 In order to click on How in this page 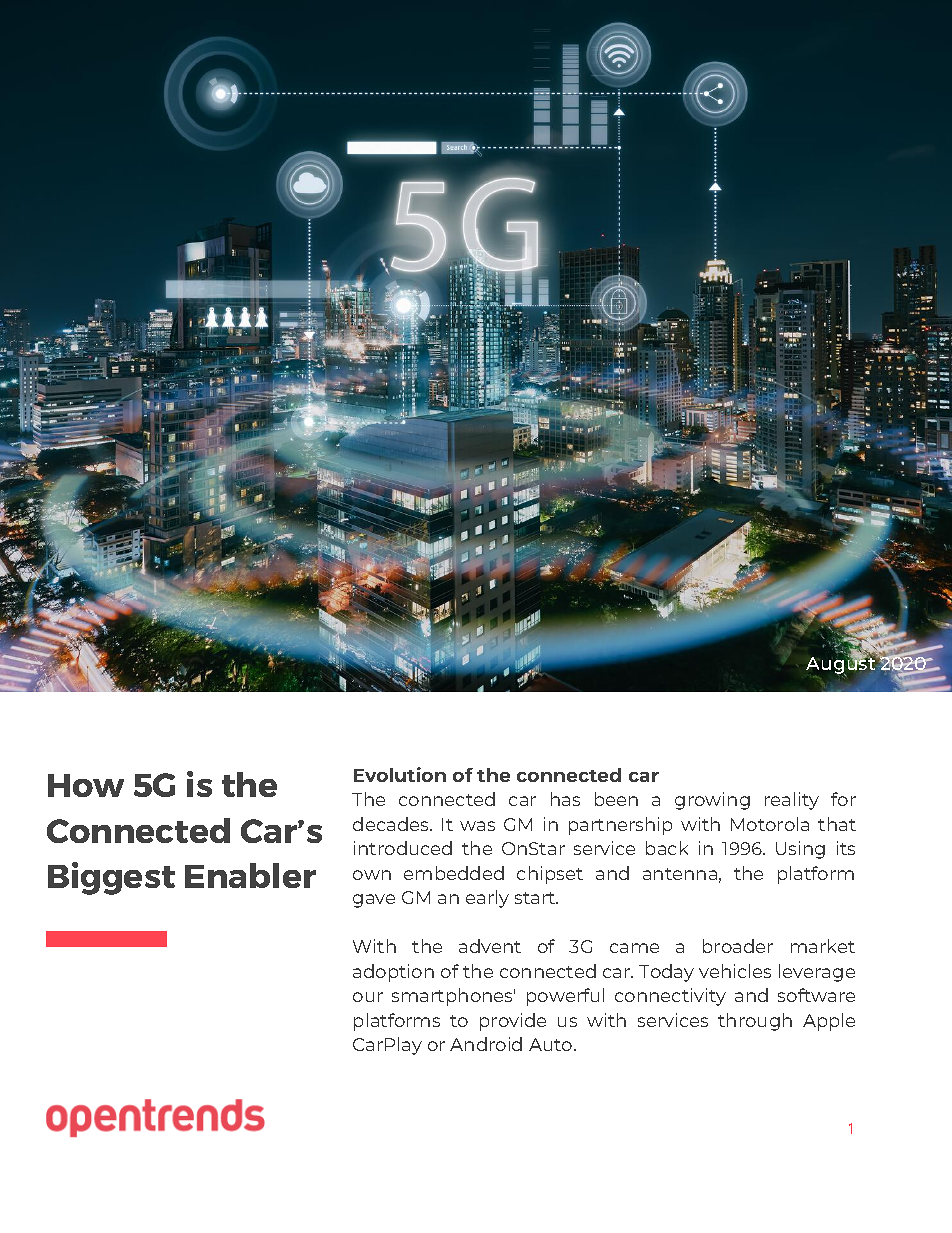, I will do `click(86, 785)`.
